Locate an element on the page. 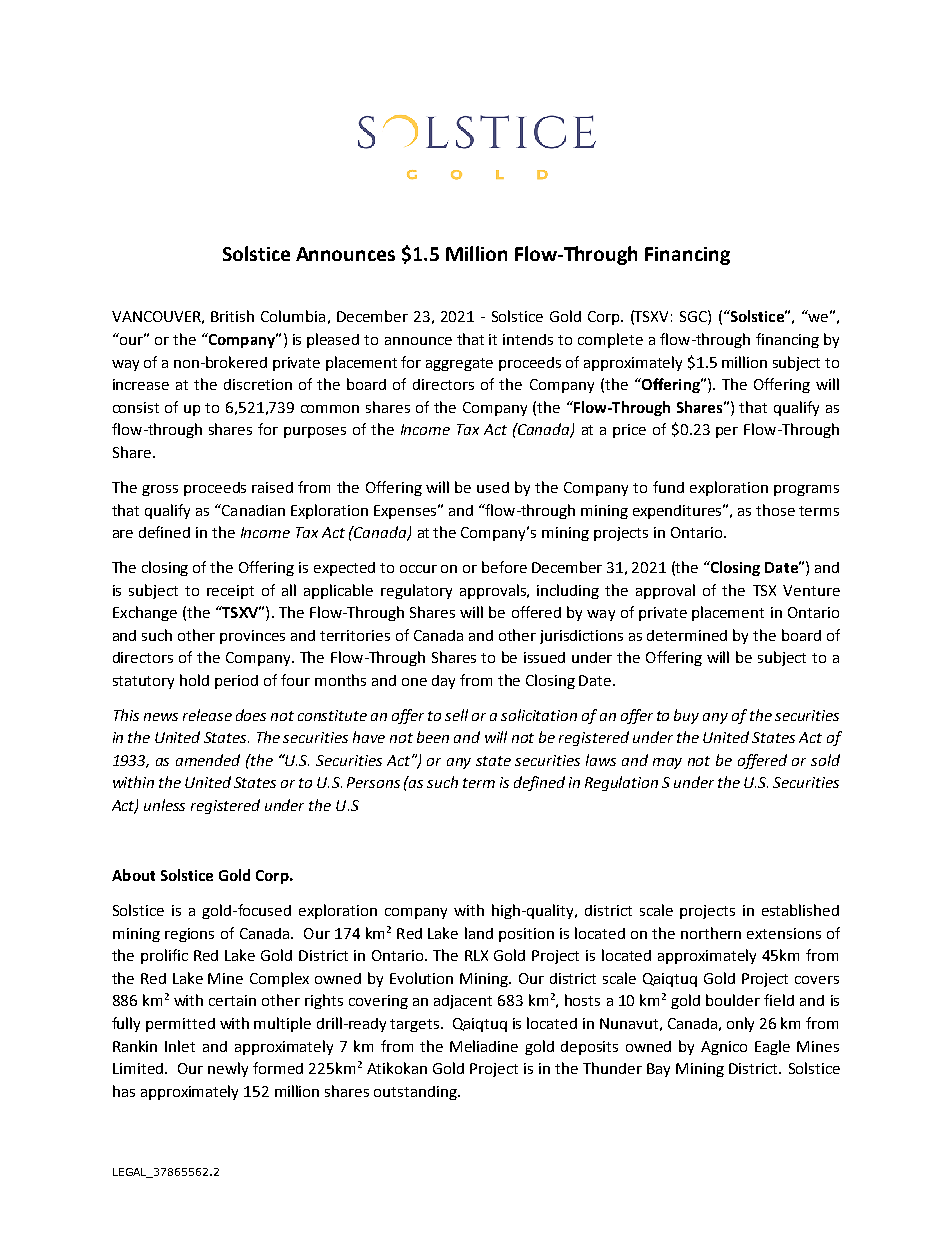  only is located at coordinates (740, 1024).
